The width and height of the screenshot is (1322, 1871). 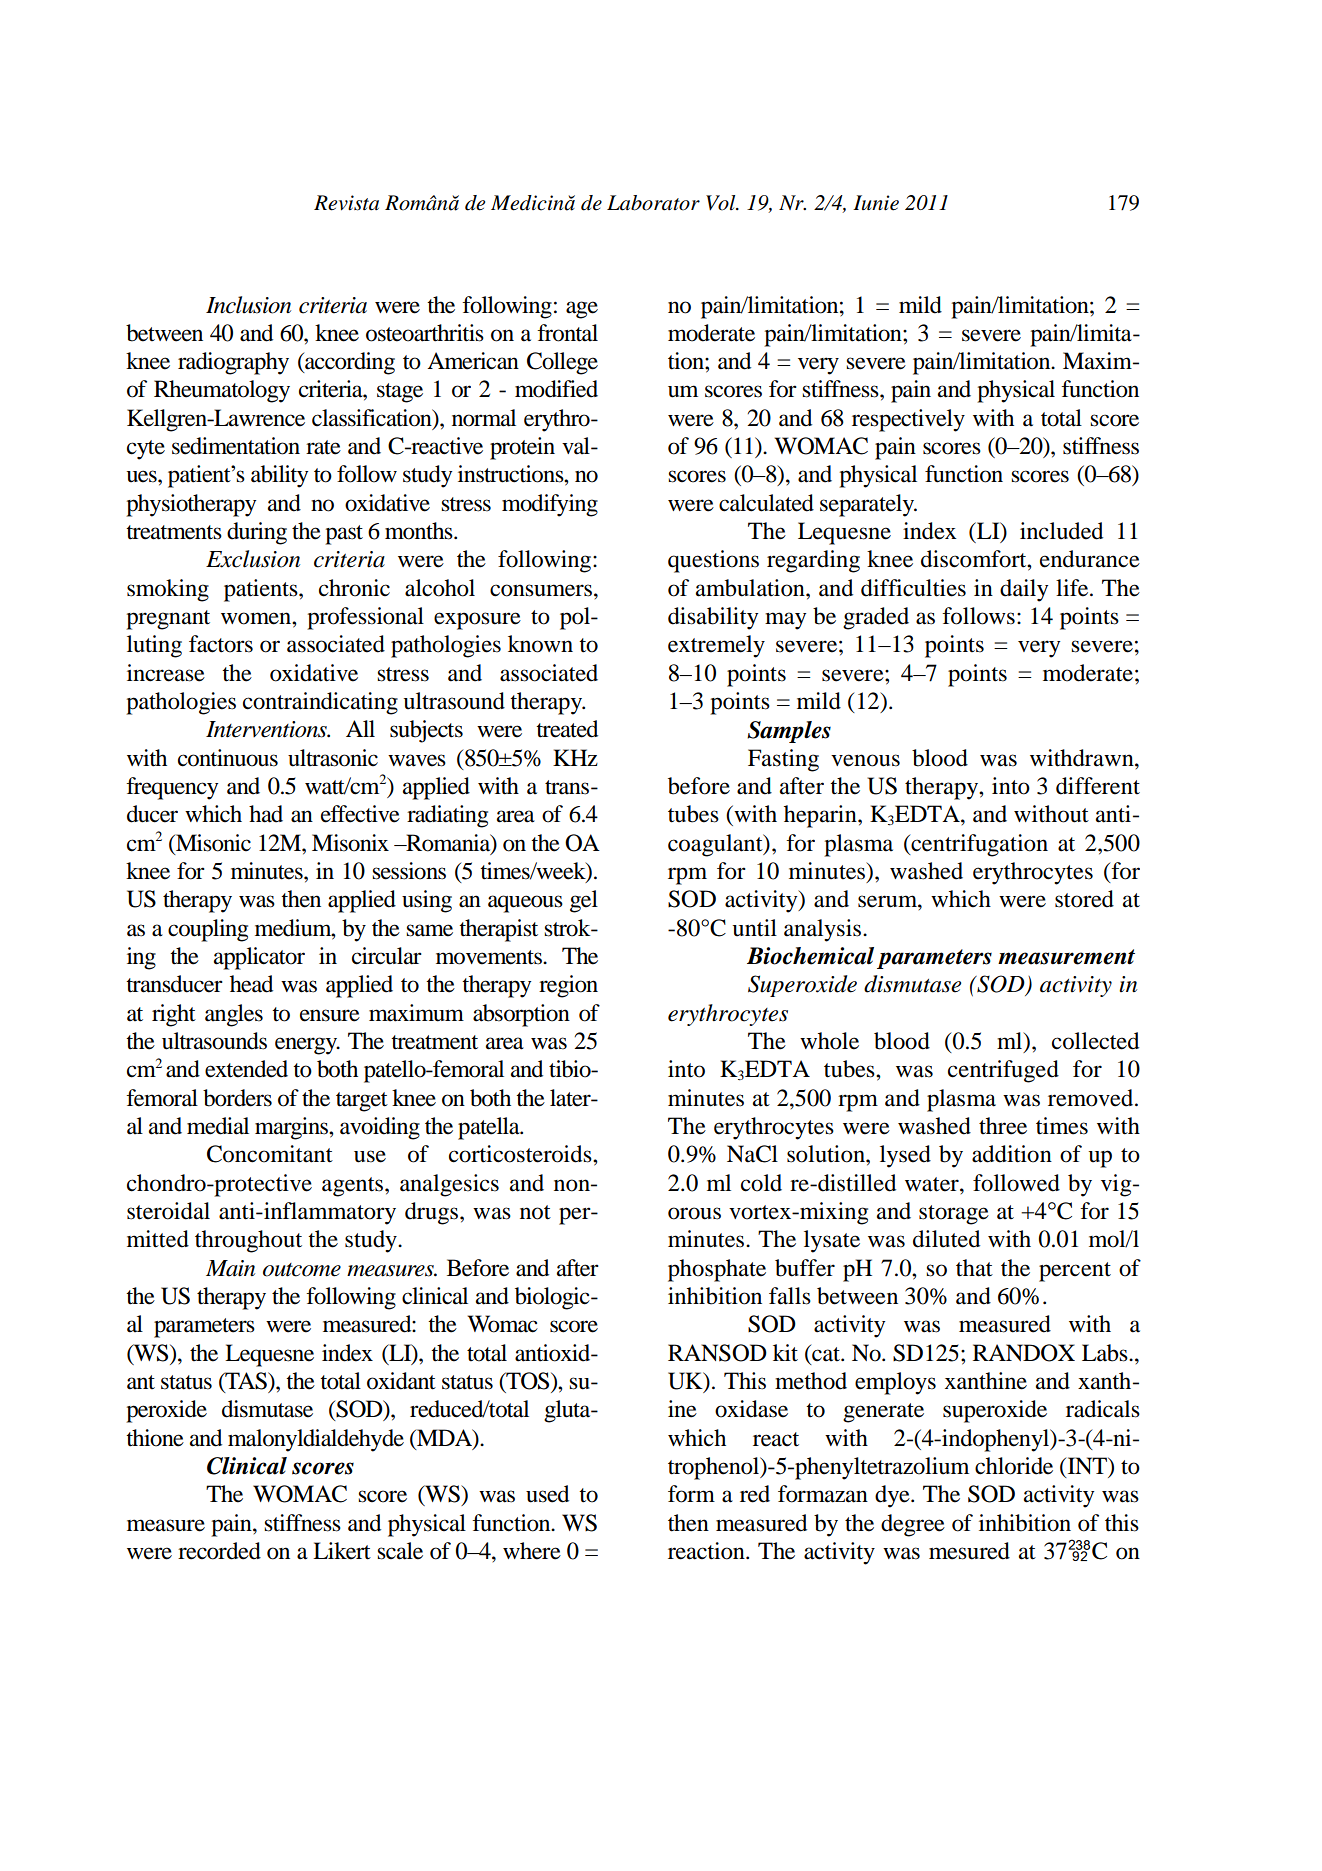 What do you see at coordinates (246, 1069) in the screenshot?
I see `extended` at bounding box center [246, 1069].
